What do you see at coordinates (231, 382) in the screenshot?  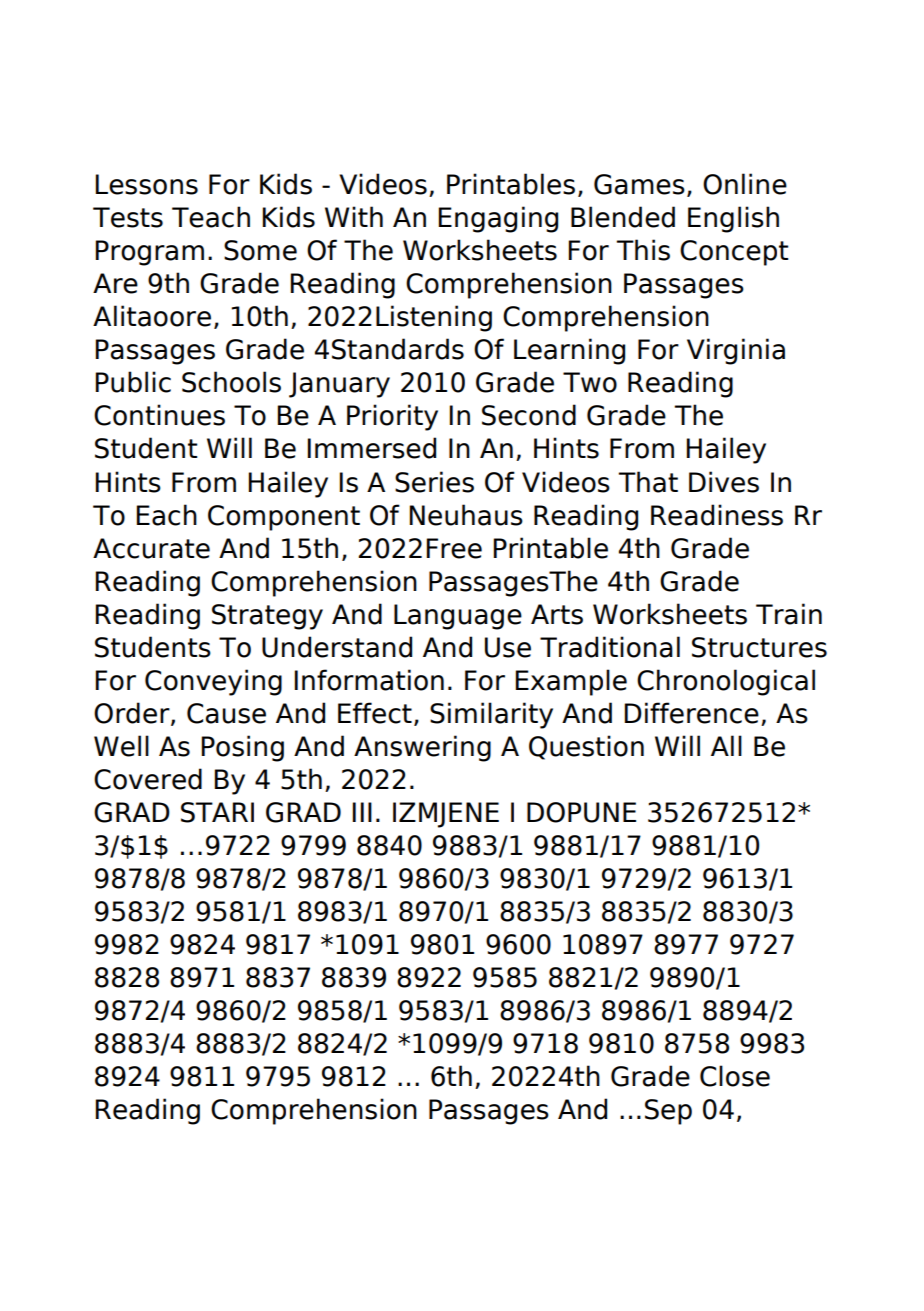 I see `Schools` at bounding box center [231, 382].
